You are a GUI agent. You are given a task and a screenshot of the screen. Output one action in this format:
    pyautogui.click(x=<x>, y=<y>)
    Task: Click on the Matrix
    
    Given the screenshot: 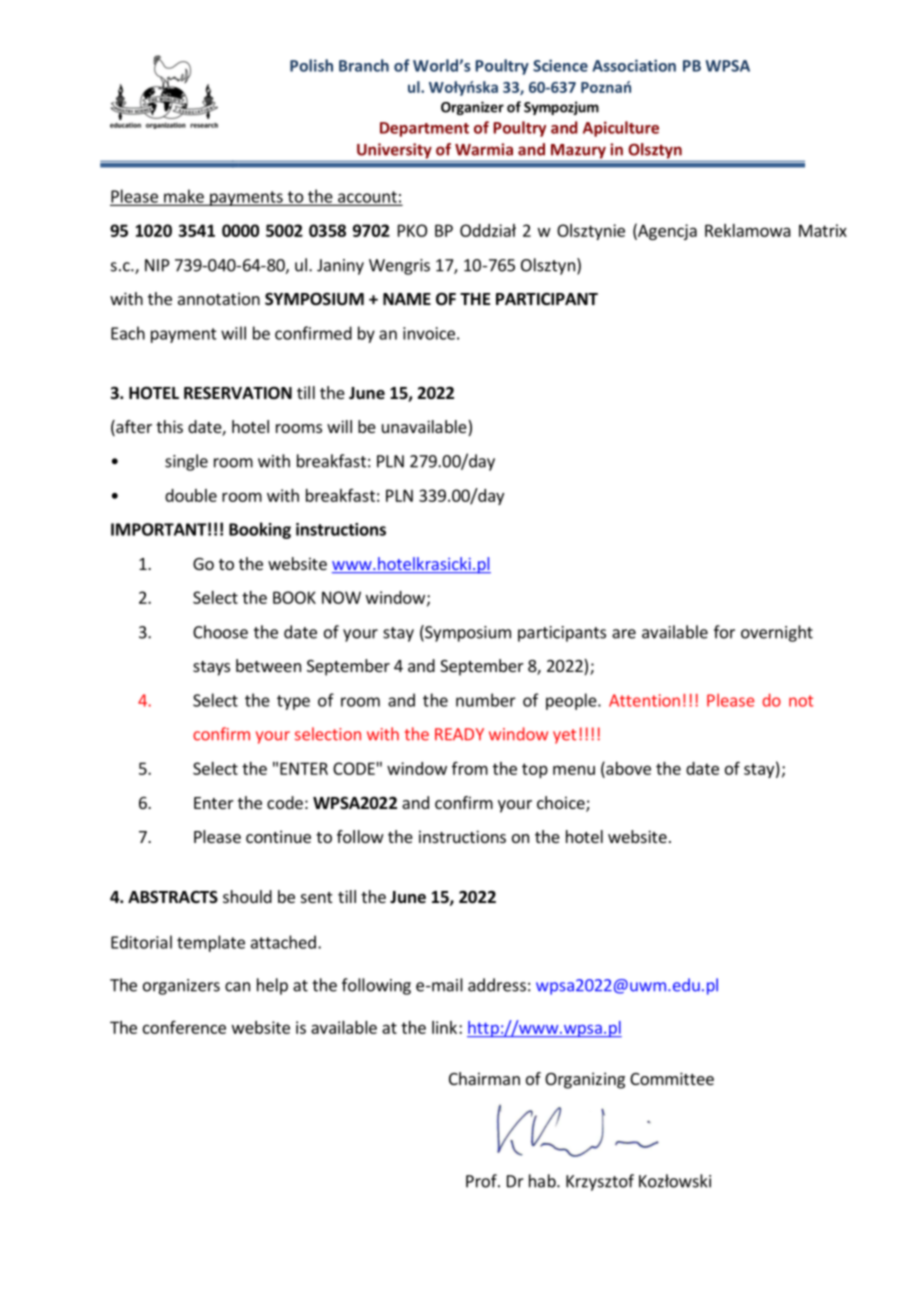 What is the action you would take?
    pyautogui.click(x=823, y=230)
